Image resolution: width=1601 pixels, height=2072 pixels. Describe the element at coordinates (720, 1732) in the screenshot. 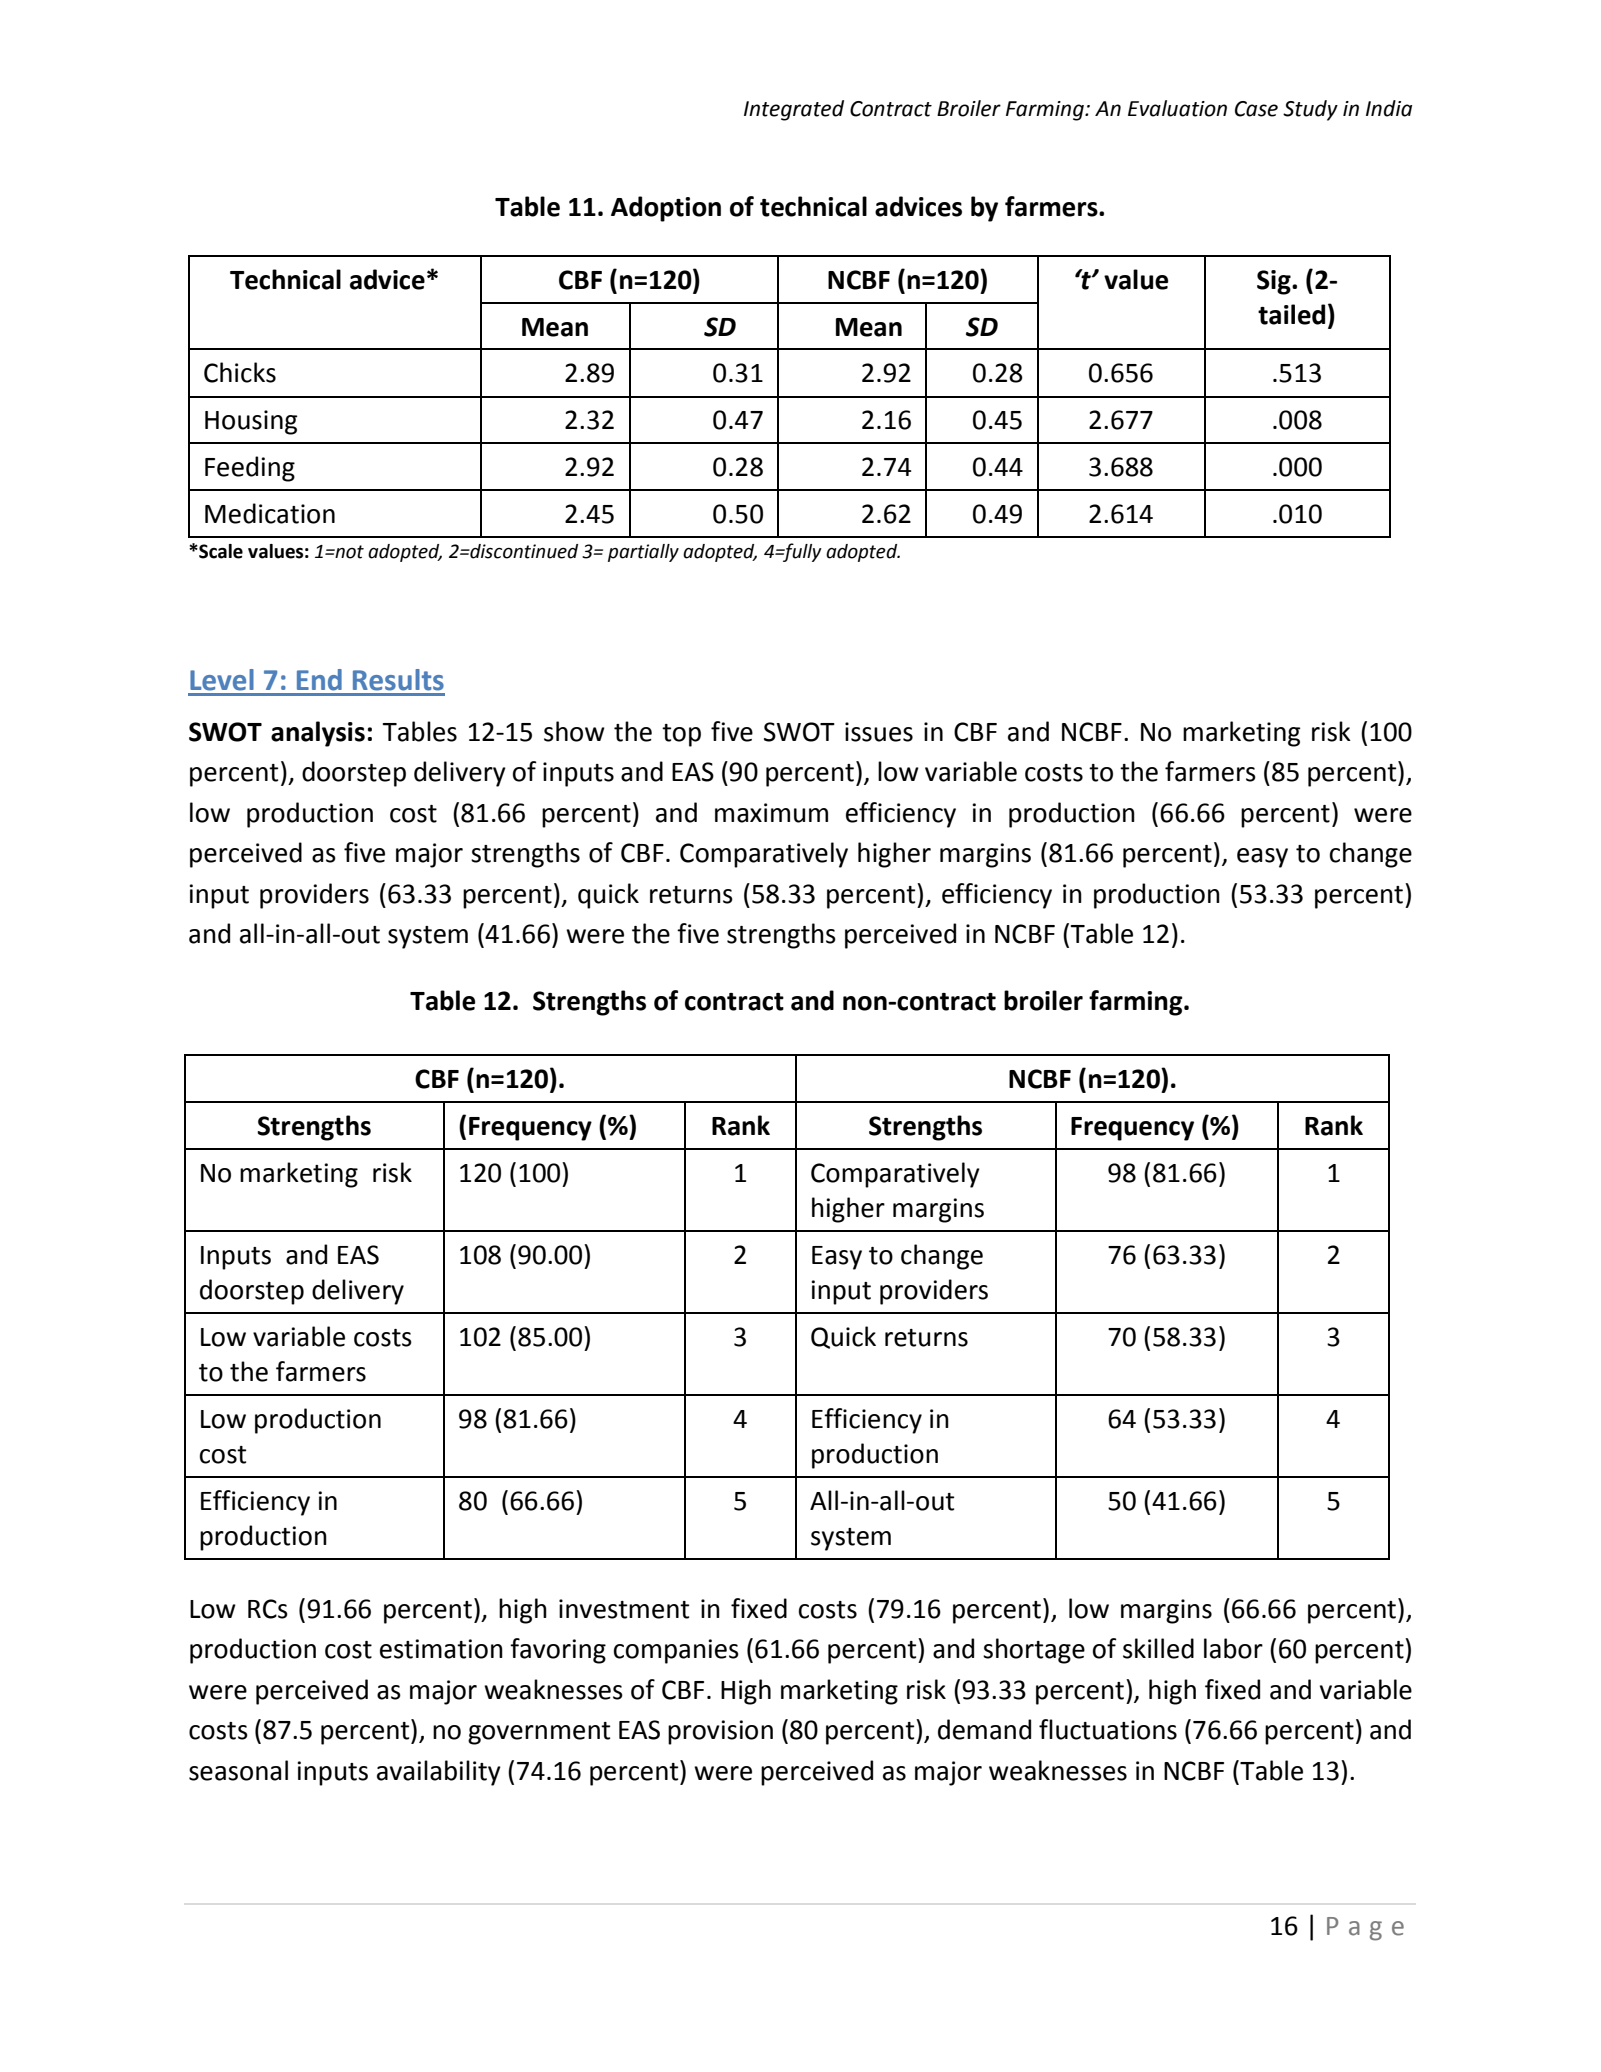

I see `provision` at that location.
